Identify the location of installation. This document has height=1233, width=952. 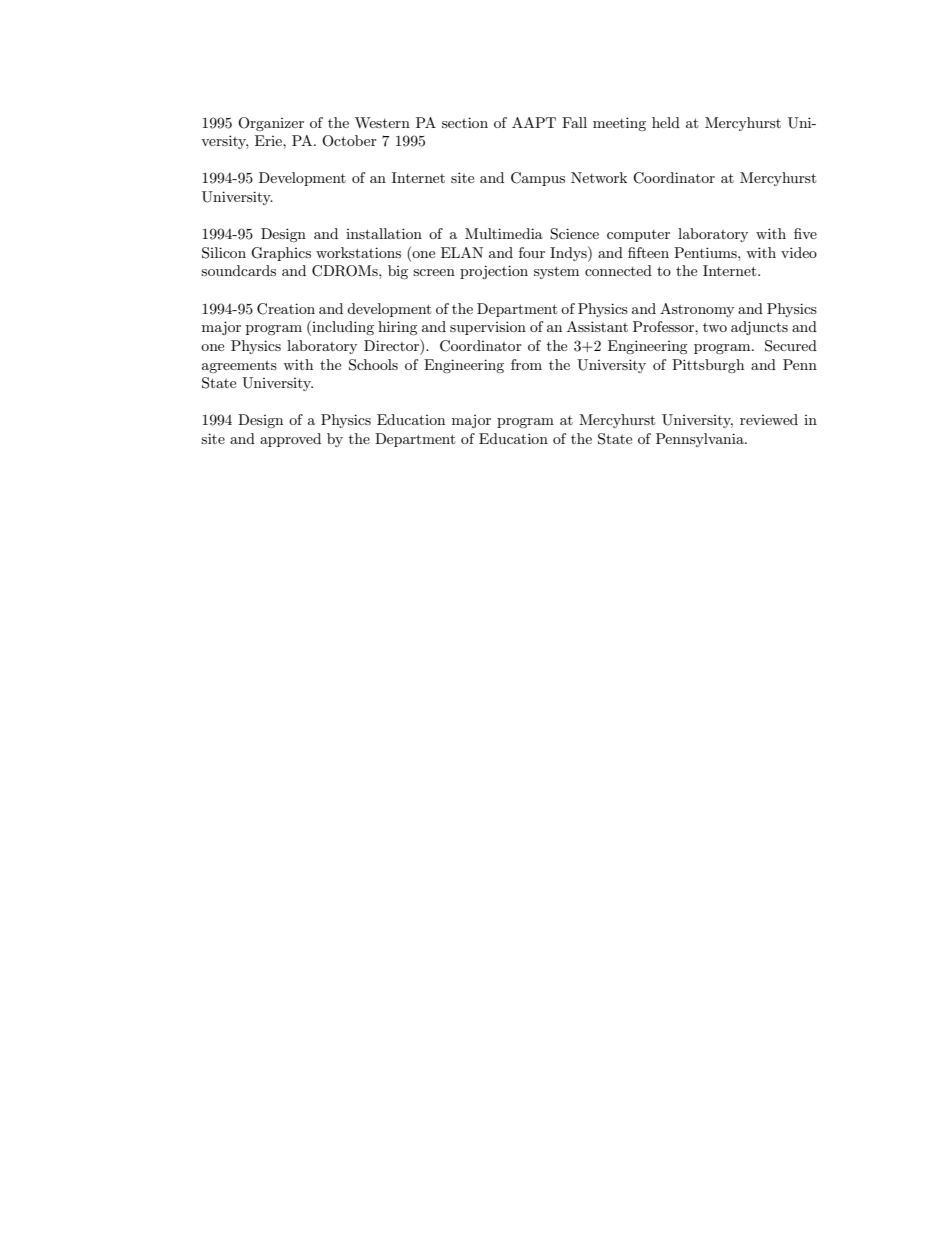
(384, 233).
